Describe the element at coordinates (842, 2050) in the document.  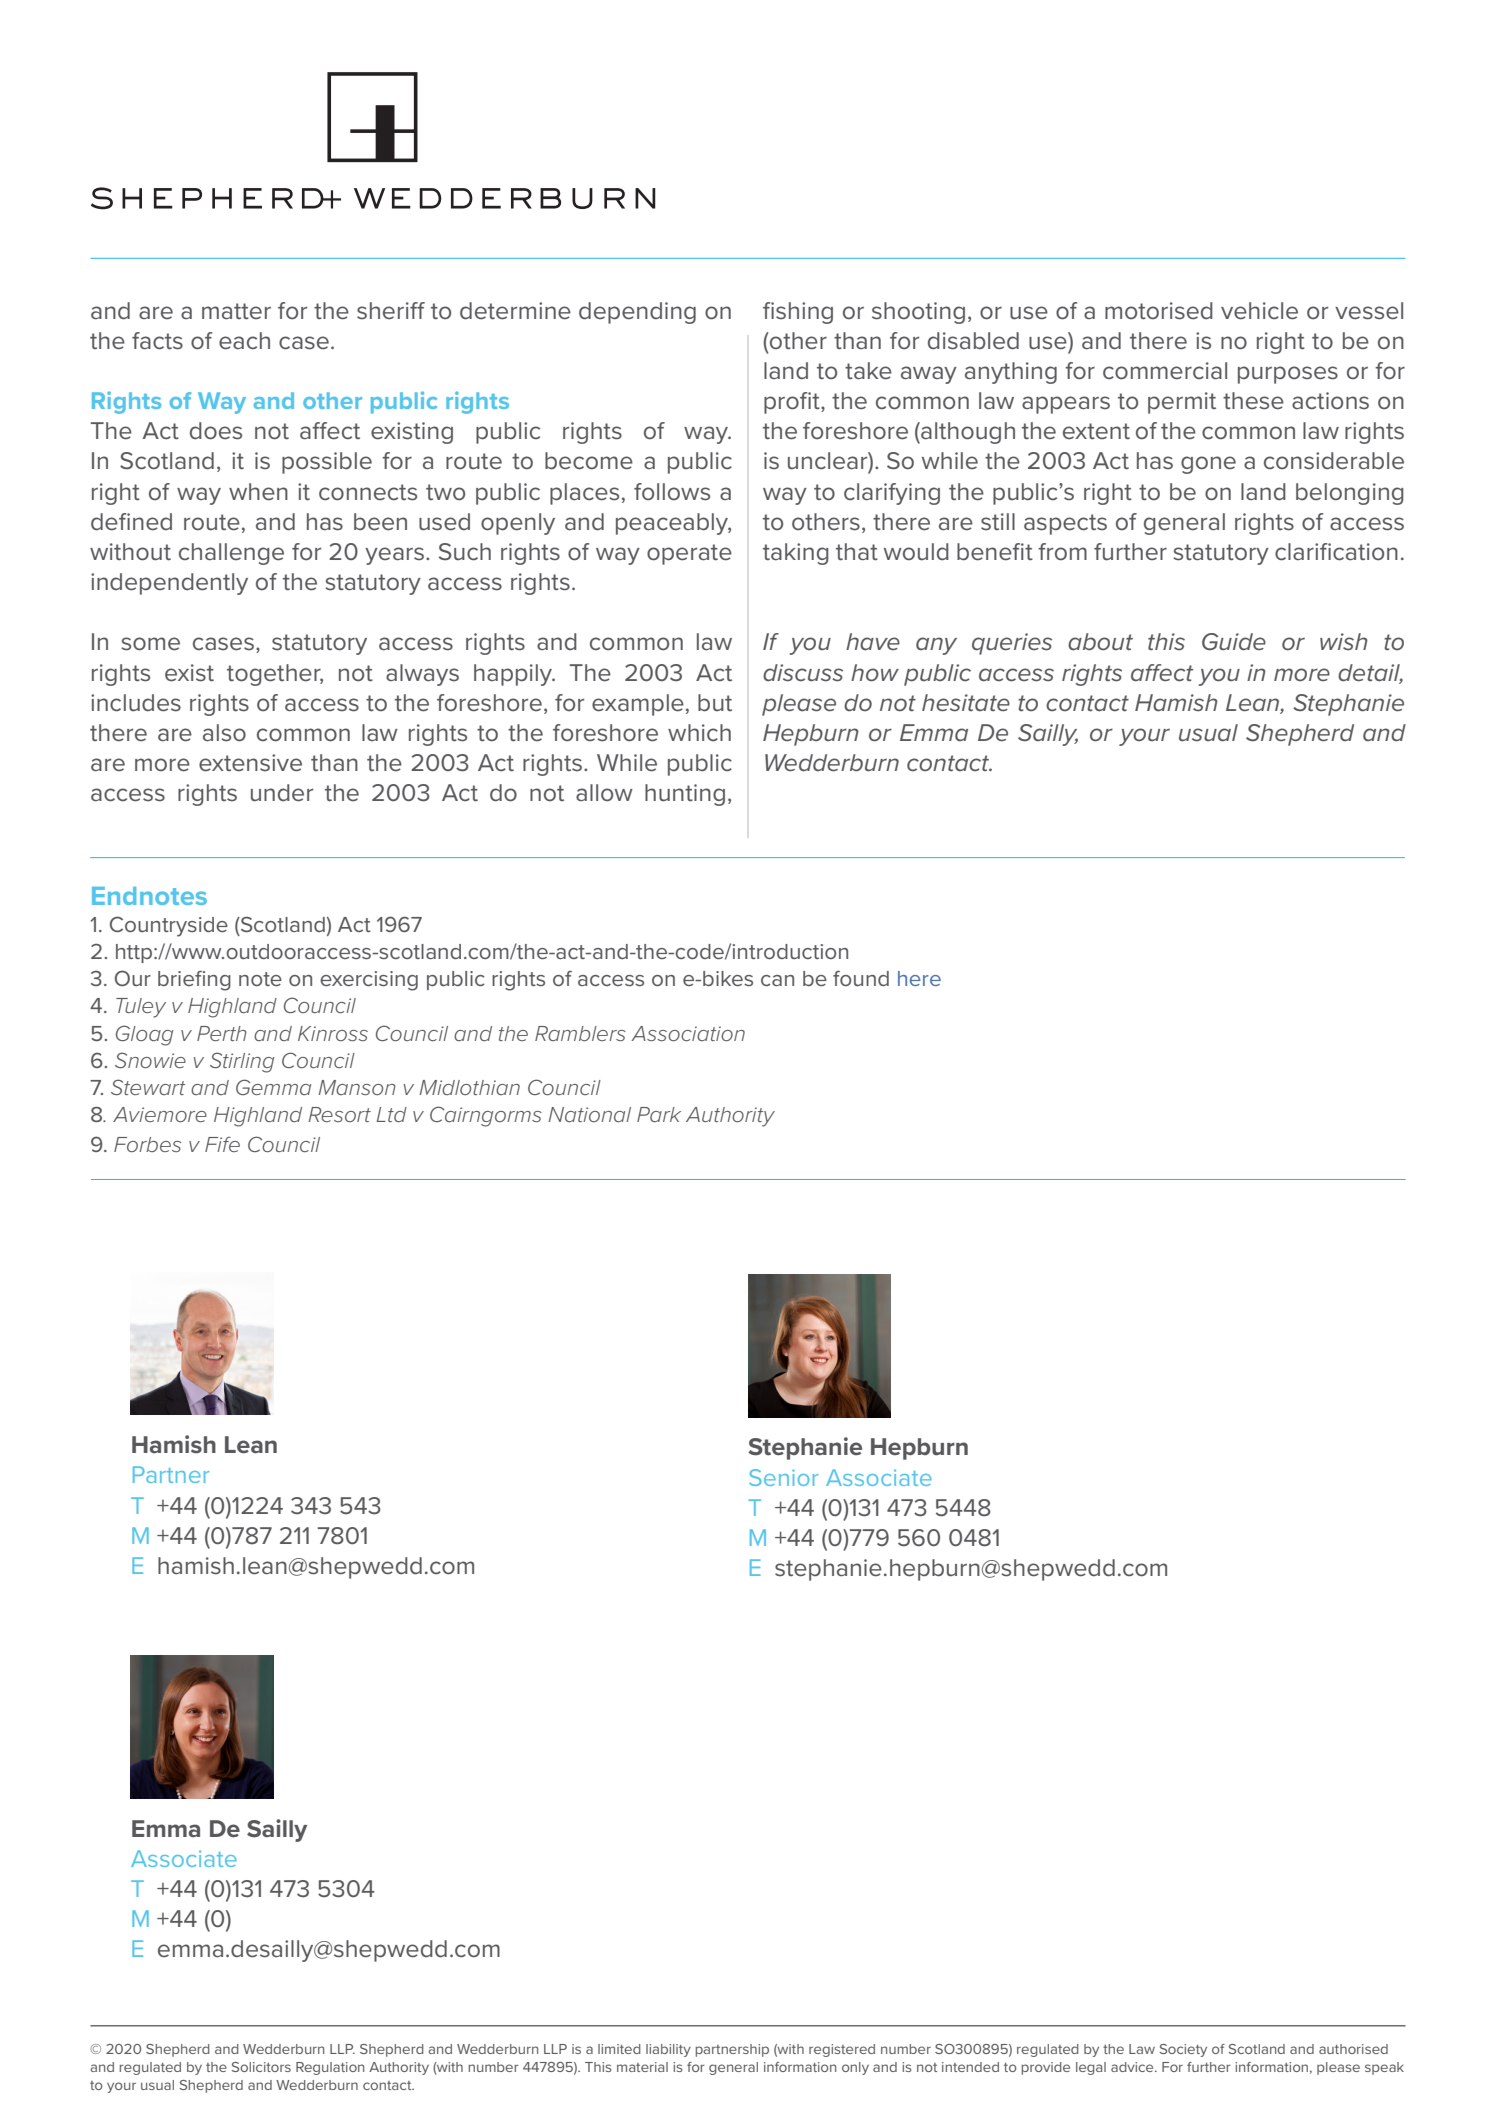
I see `registered` at that location.
